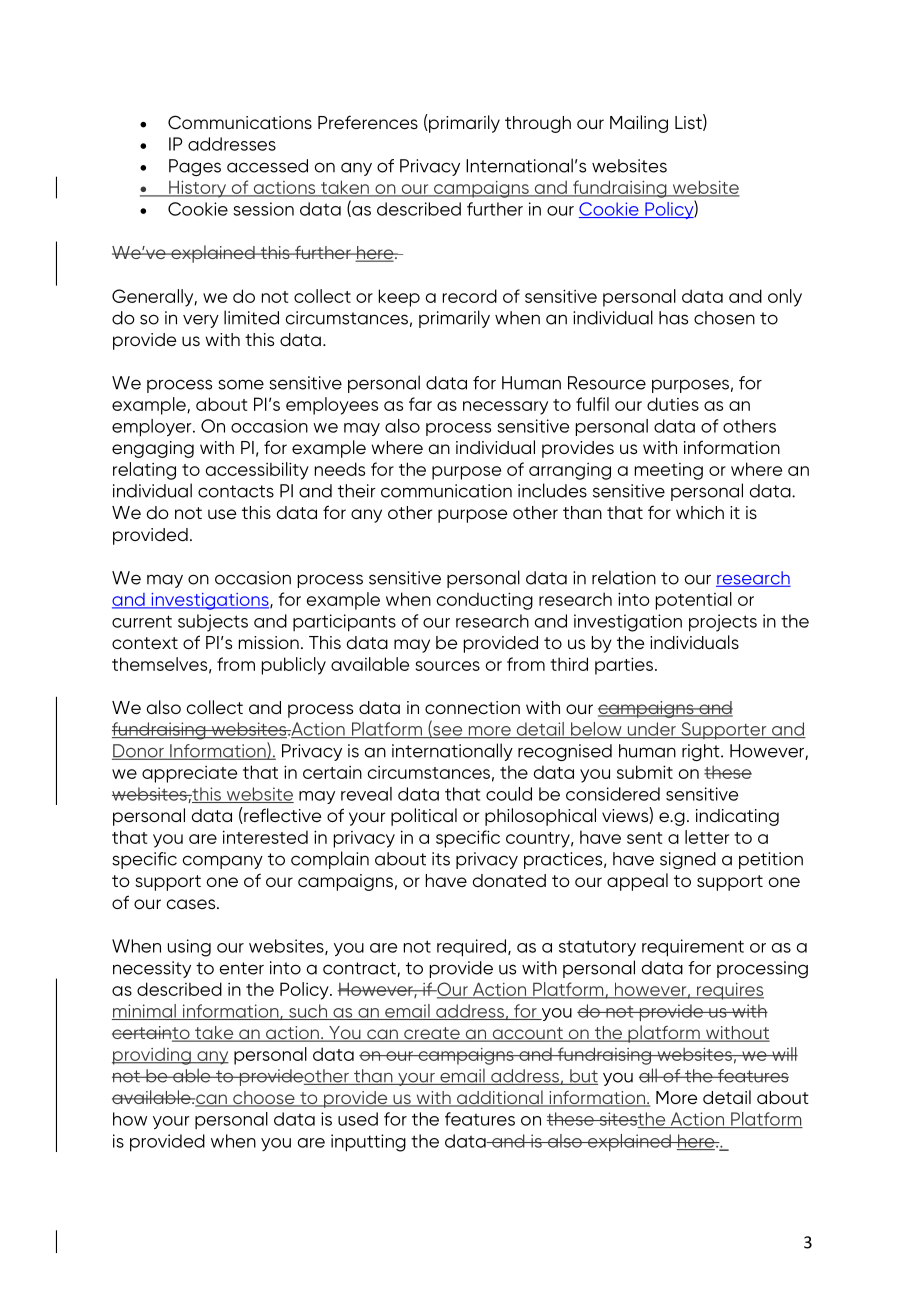 This page has width=924, height=1308. What do you see at coordinates (264, 1099) in the page?
I see `choose` at bounding box center [264, 1099].
